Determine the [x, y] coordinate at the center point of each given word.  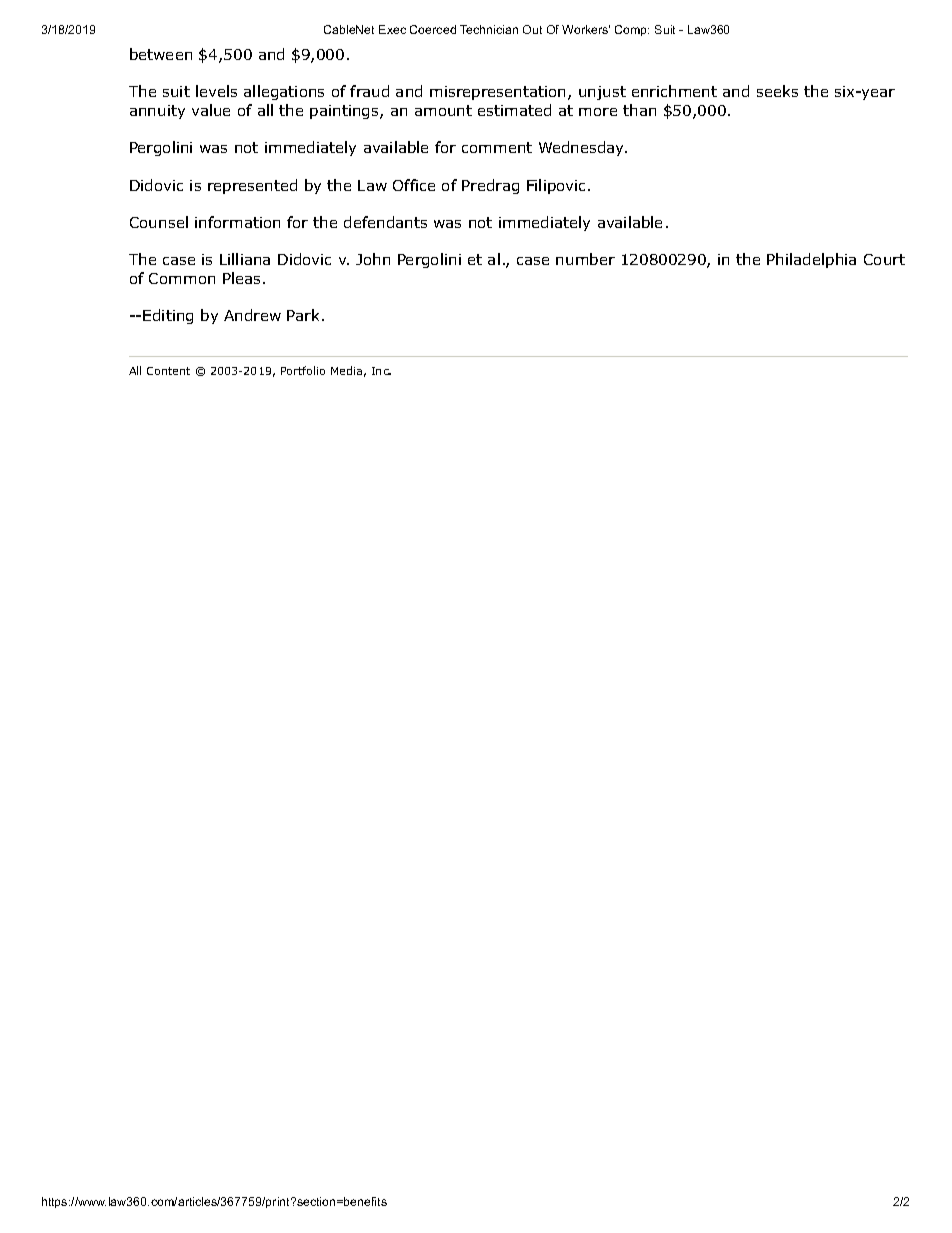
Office [414, 185]
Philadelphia [811, 260]
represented [252, 186]
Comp [632, 30]
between [161, 54]
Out [532, 29]
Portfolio [303, 370]
